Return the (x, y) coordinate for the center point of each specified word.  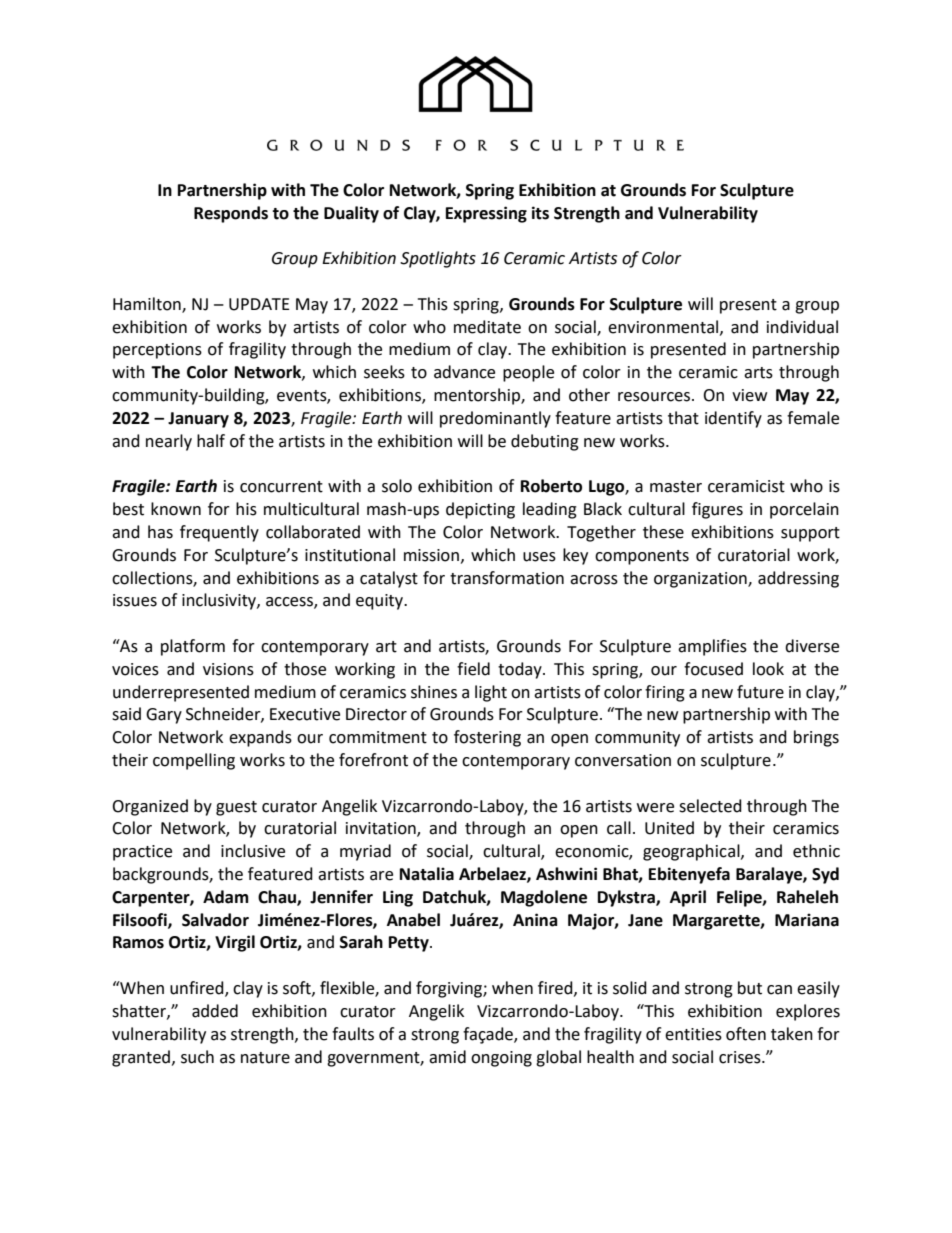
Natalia (427, 874)
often (746, 1034)
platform (193, 647)
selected (710, 806)
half (211, 441)
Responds (231, 214)
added (215, 1011)
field (473, 669)
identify (733, 419)
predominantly (495, 419)
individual (802, 327)
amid (447, 1057)
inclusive (253, 851)
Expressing (486, 214)
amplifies (712, 647)
